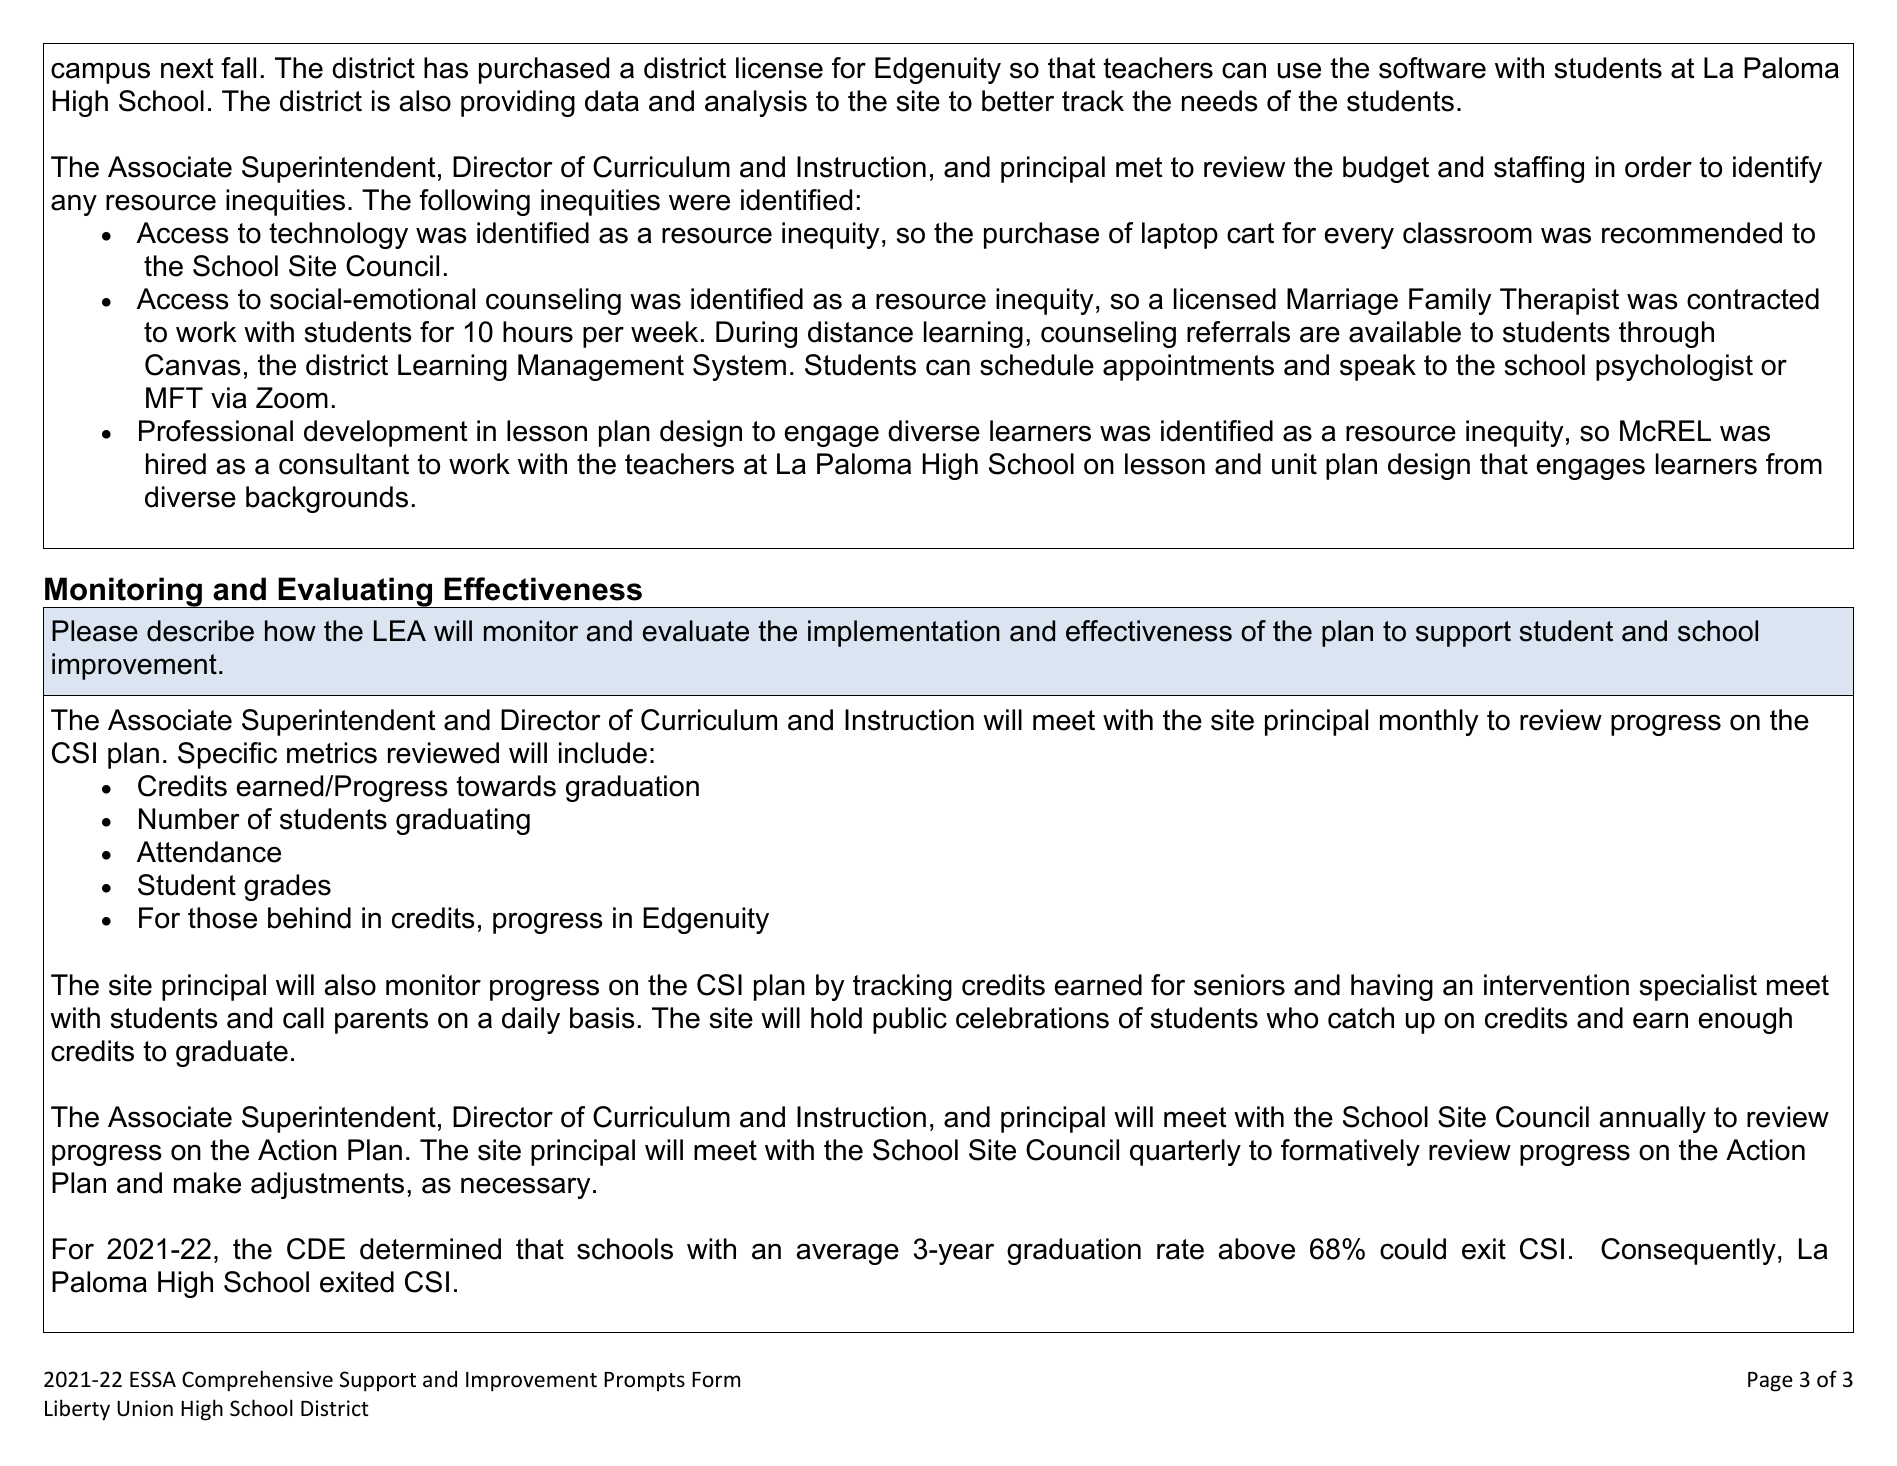 Image resolution: width=1897 pixels, height=1466 pixels. What do you see at coordinates (1018, 101) in the image?
I see `better` at bounding box center [1018, 101].
